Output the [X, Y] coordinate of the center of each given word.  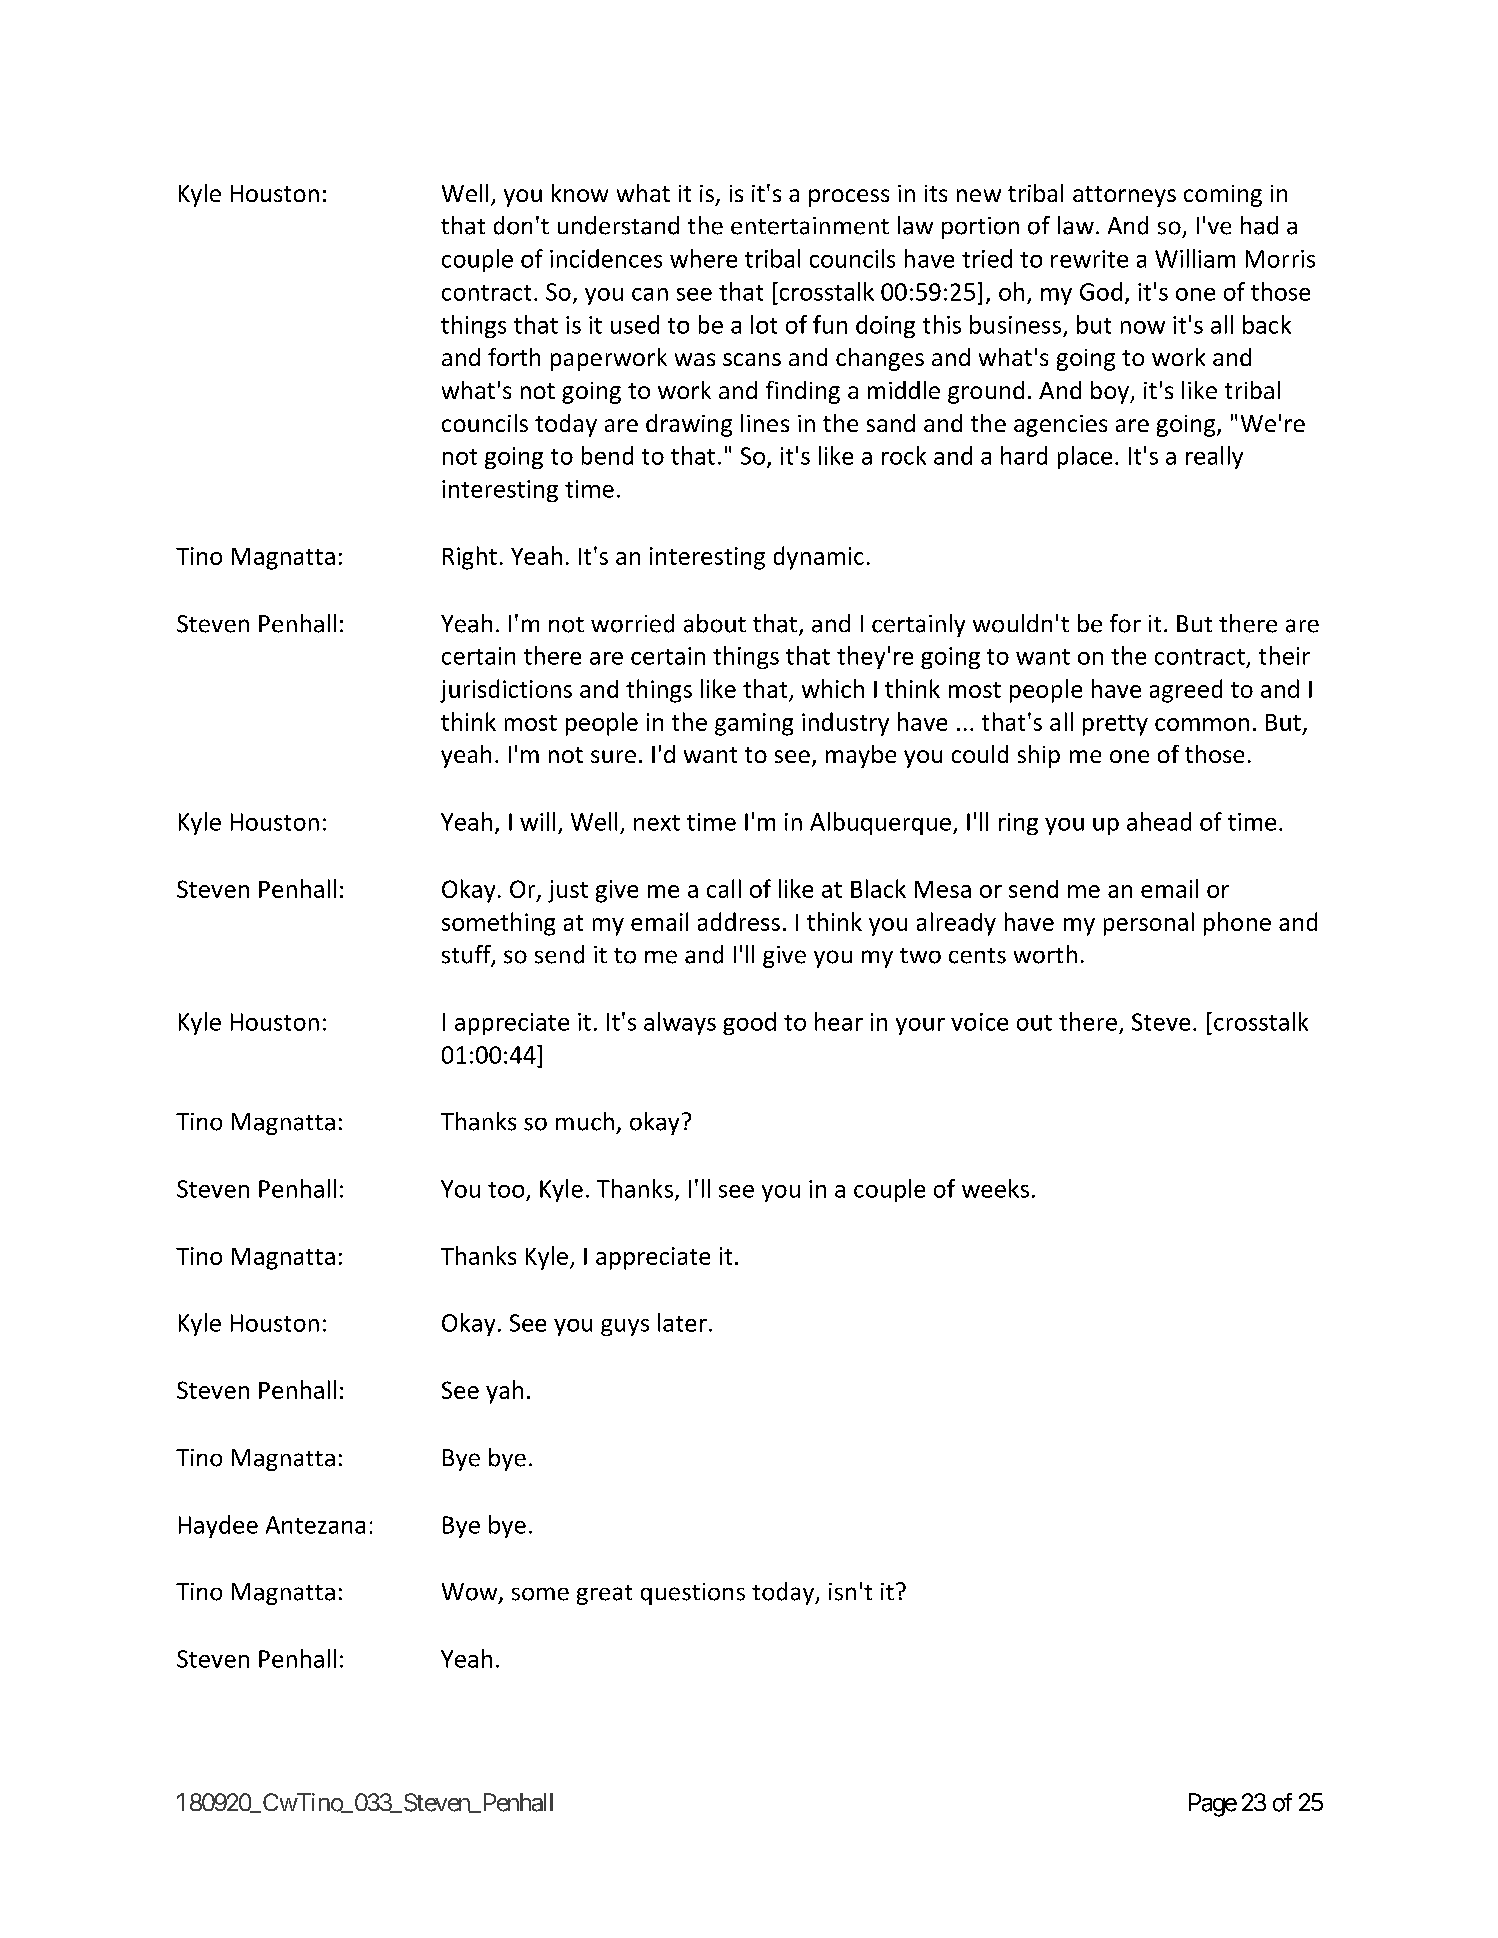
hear [839, 1021]
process [849, 198]
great [604, 1595]
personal [1149, 924]
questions [693, 1594]
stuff [467, 955]
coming [1223, 196]
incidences [606, 258]
